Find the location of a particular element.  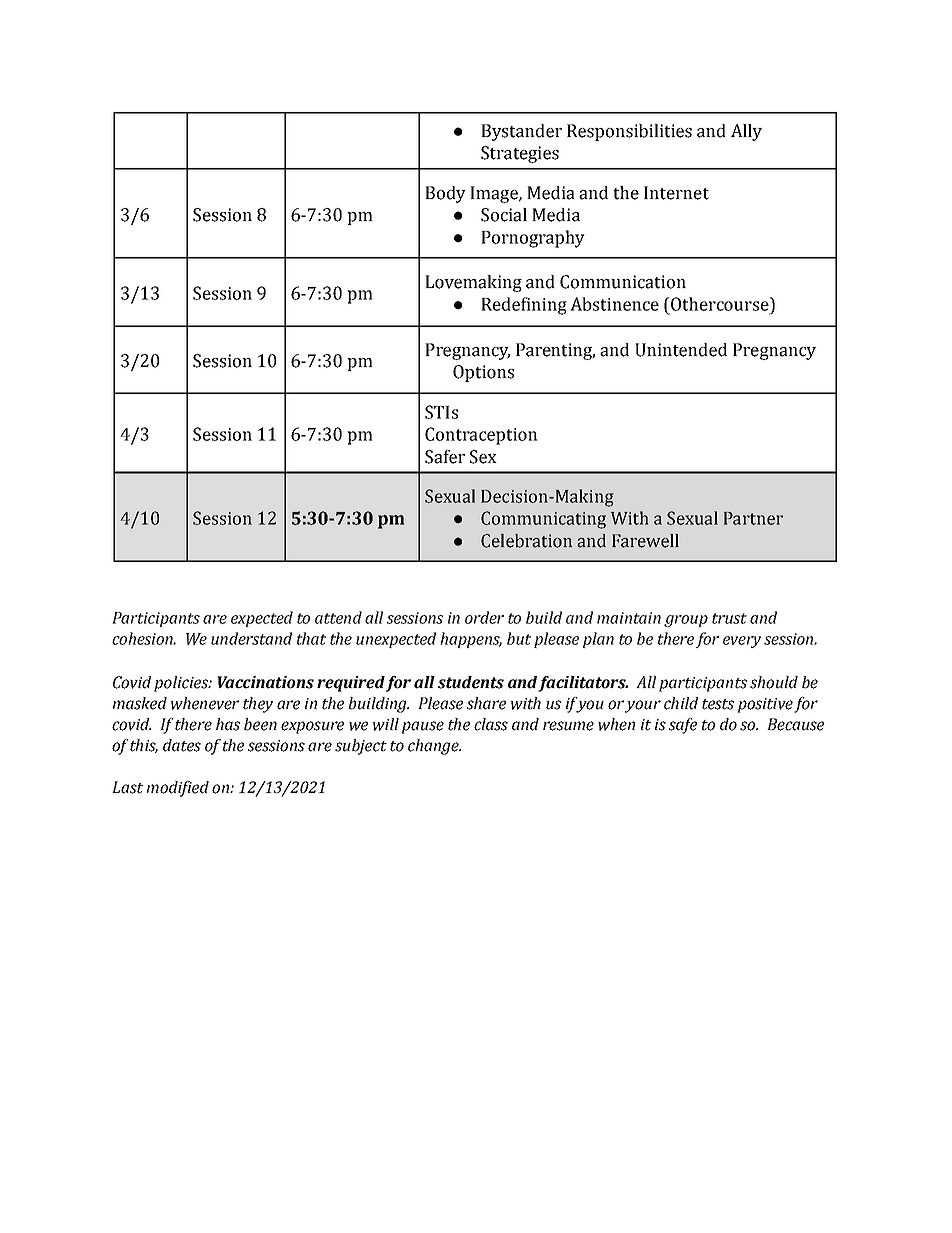

modified is located at coordinates (178, 789).
